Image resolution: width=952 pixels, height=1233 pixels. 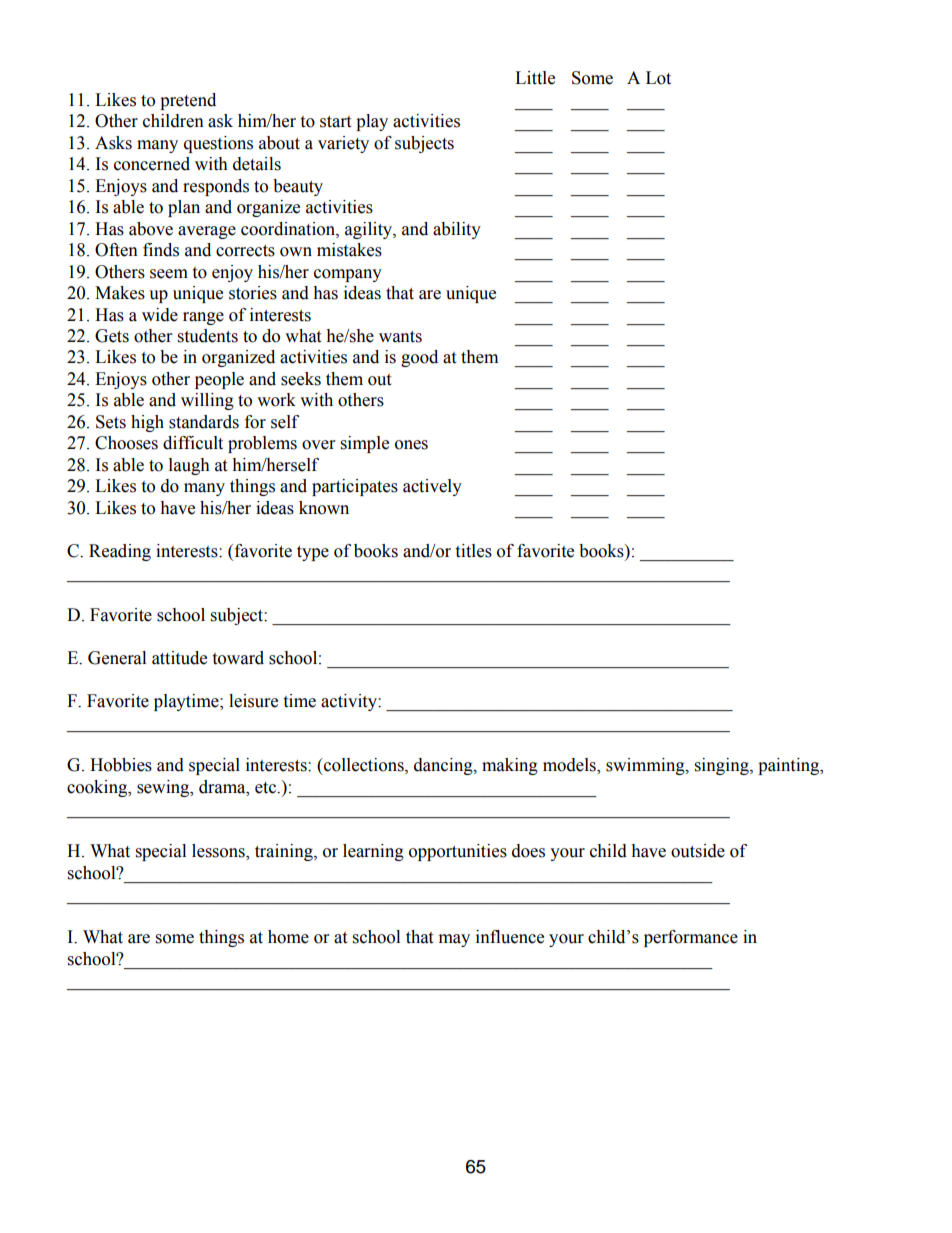 What do you see at coordinates (658, 78) in the image?
I see `Lot` at bounding box center [658, 78].
